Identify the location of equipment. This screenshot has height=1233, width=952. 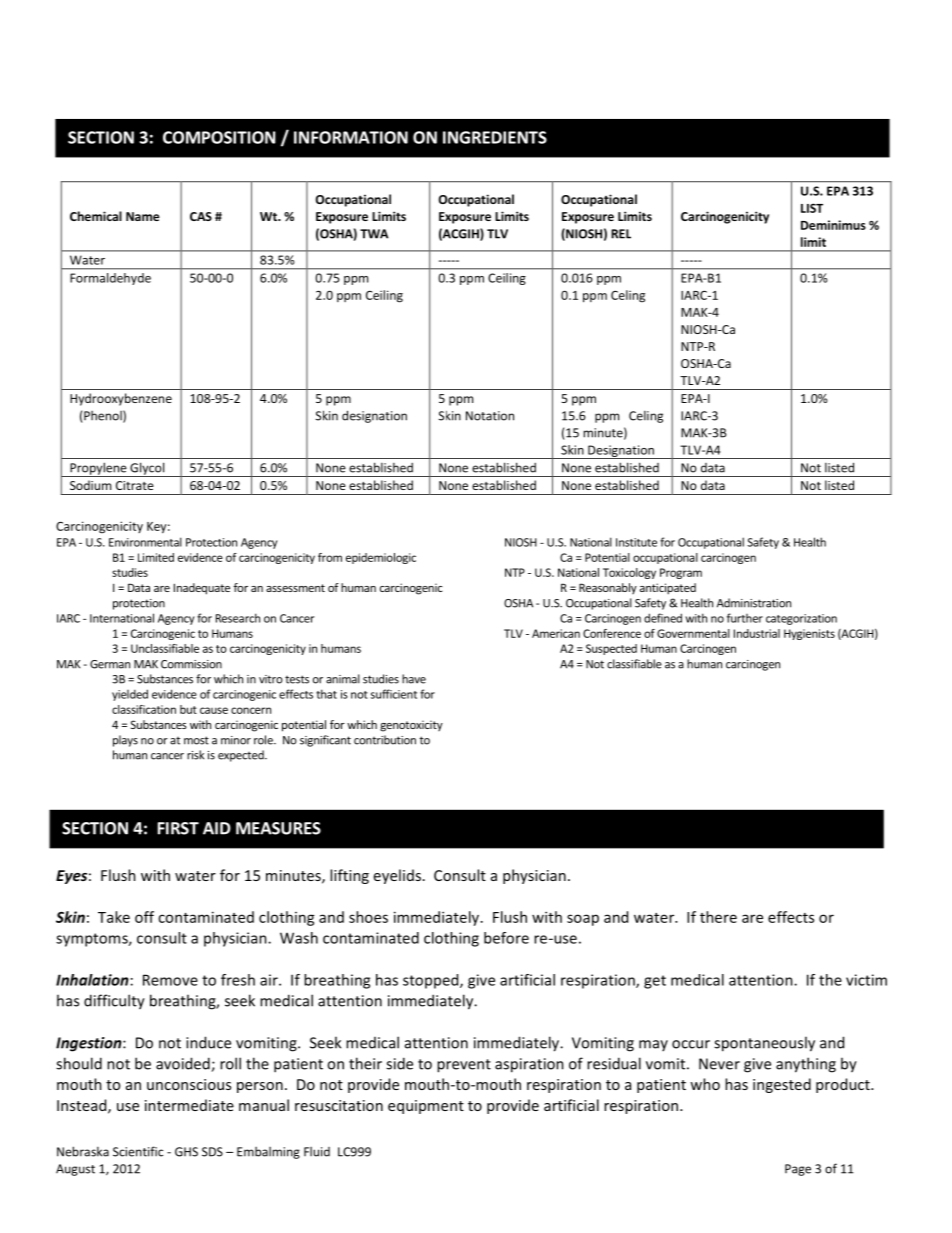
(426, 1107).
